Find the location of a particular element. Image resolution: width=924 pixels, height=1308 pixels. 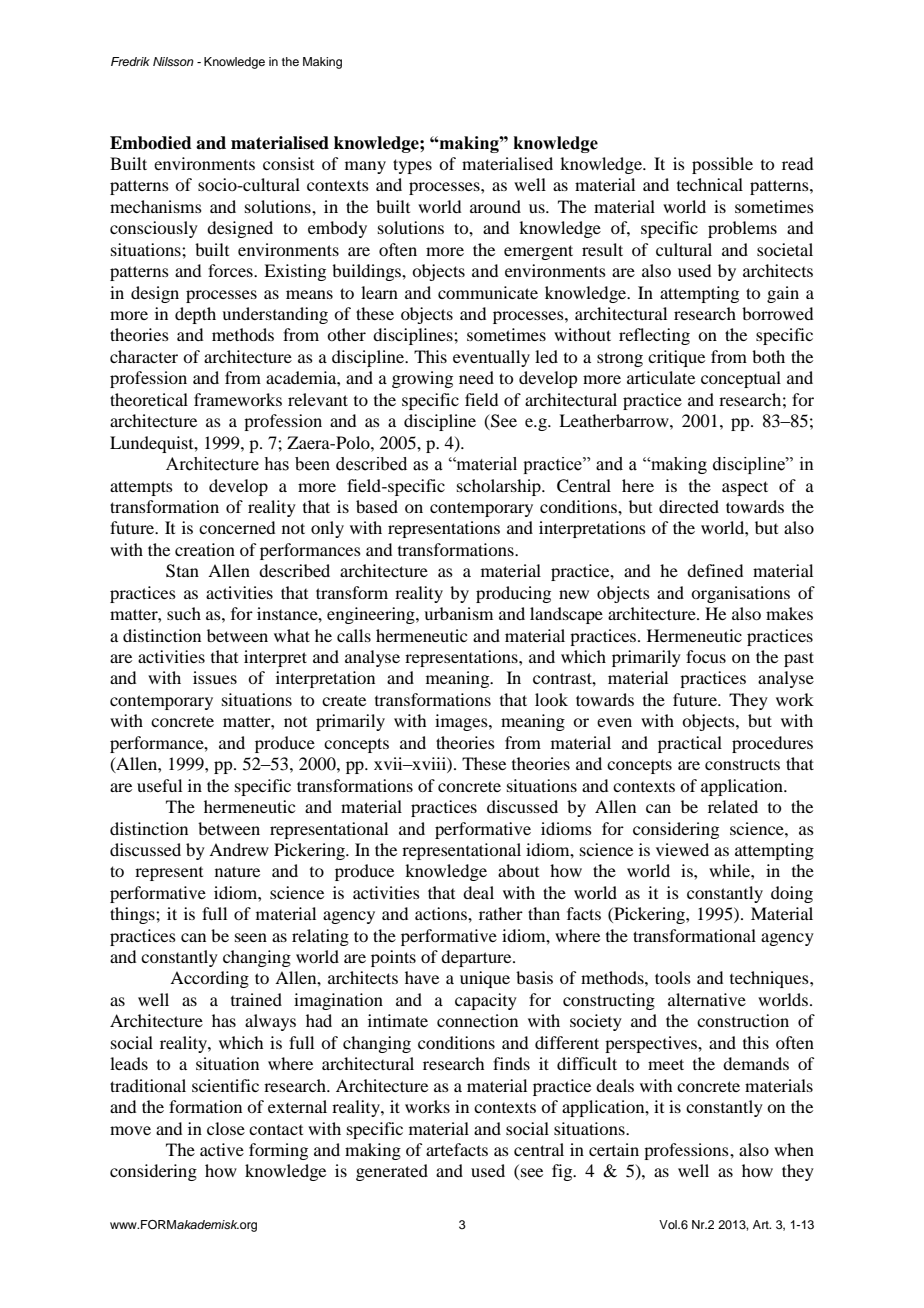

active is located at coordinates (222, 1149).
